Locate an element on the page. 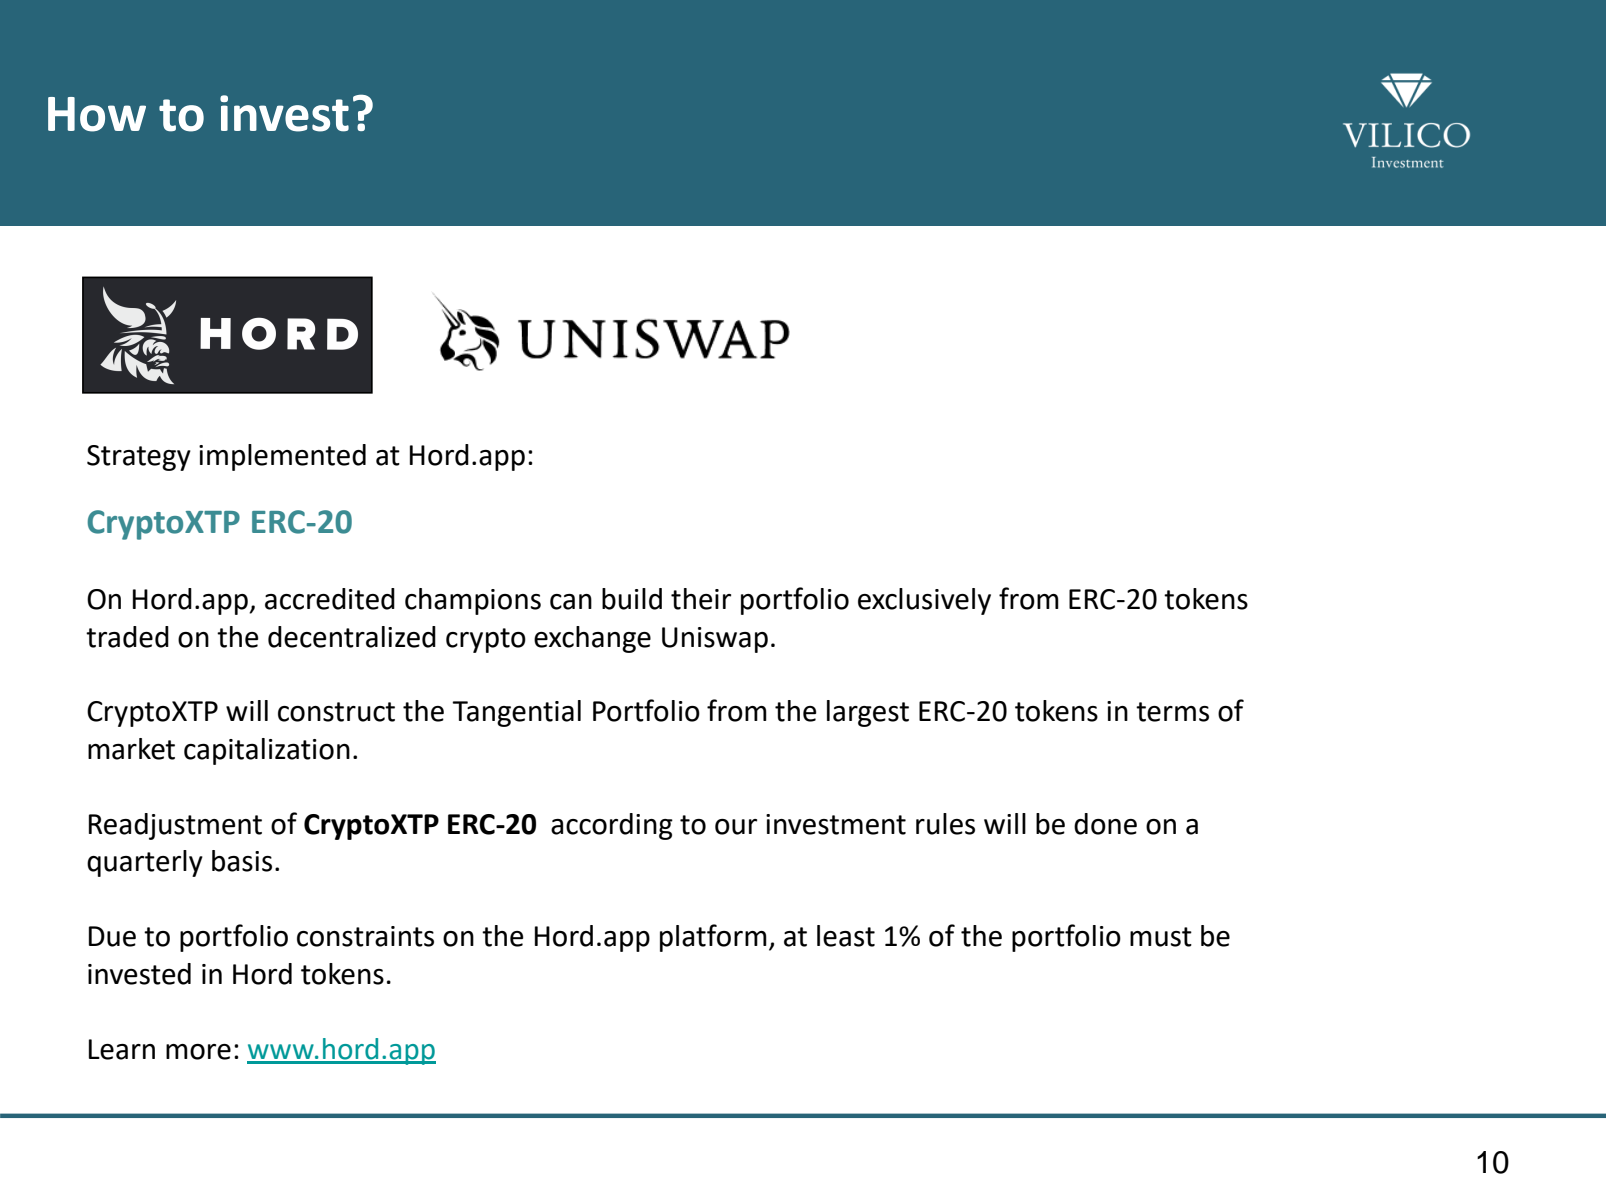  Tangential is located at coordinates (516, 713).
